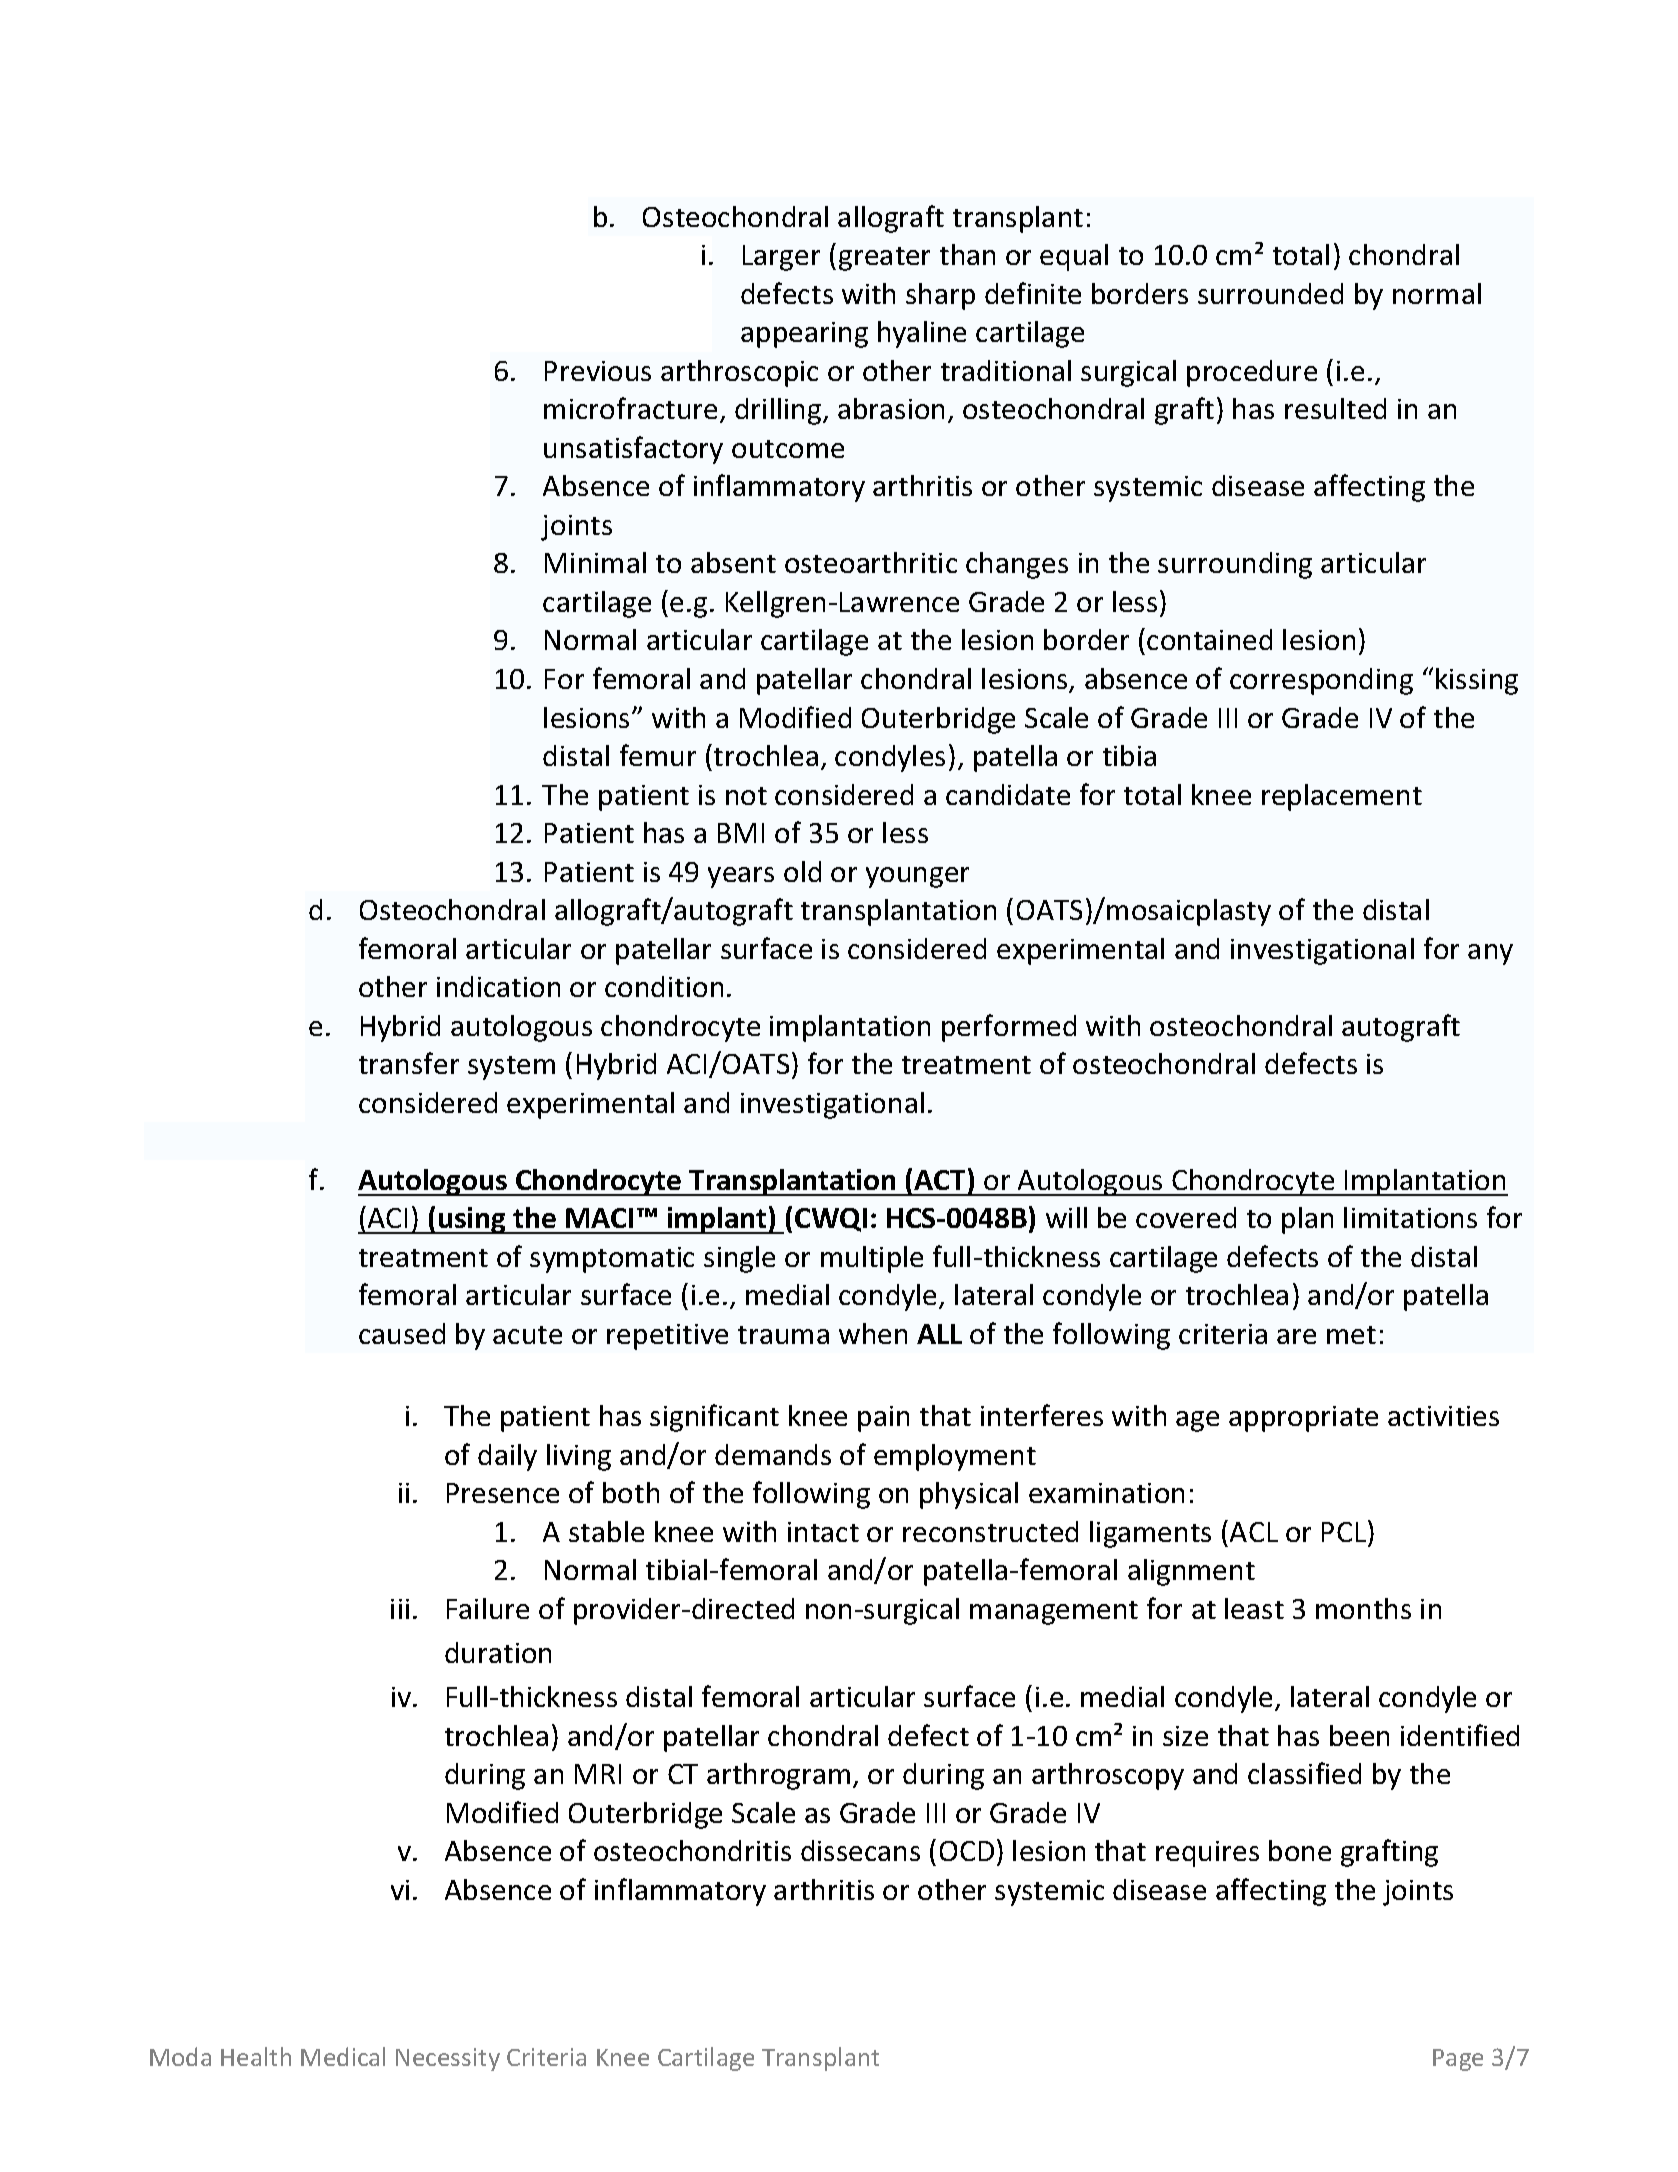 The height and width of the image is (2172, 1678). I want to click on hyaline, so click(922, 334).
